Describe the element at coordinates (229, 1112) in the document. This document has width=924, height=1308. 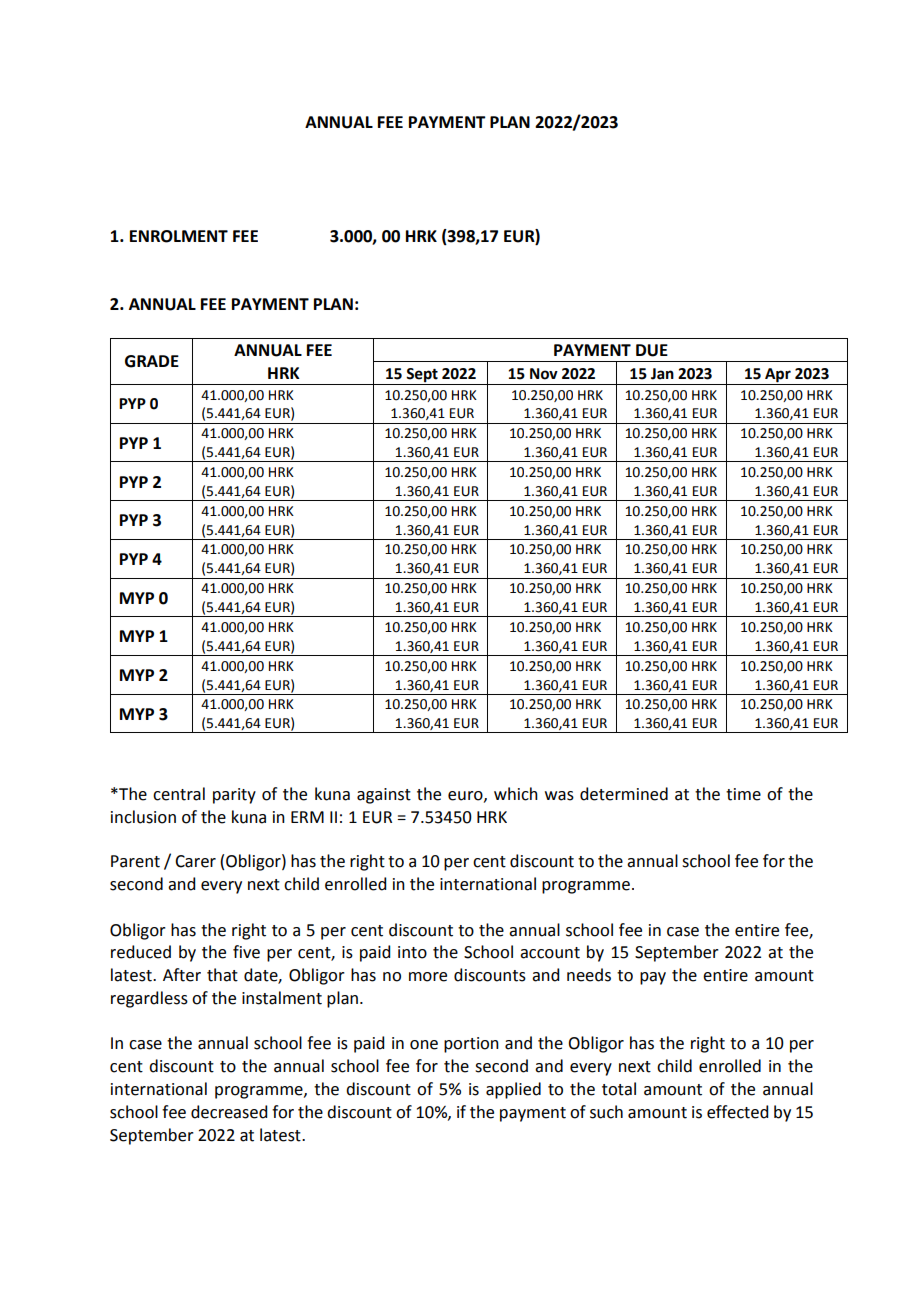
I see `decreased` at that location.
